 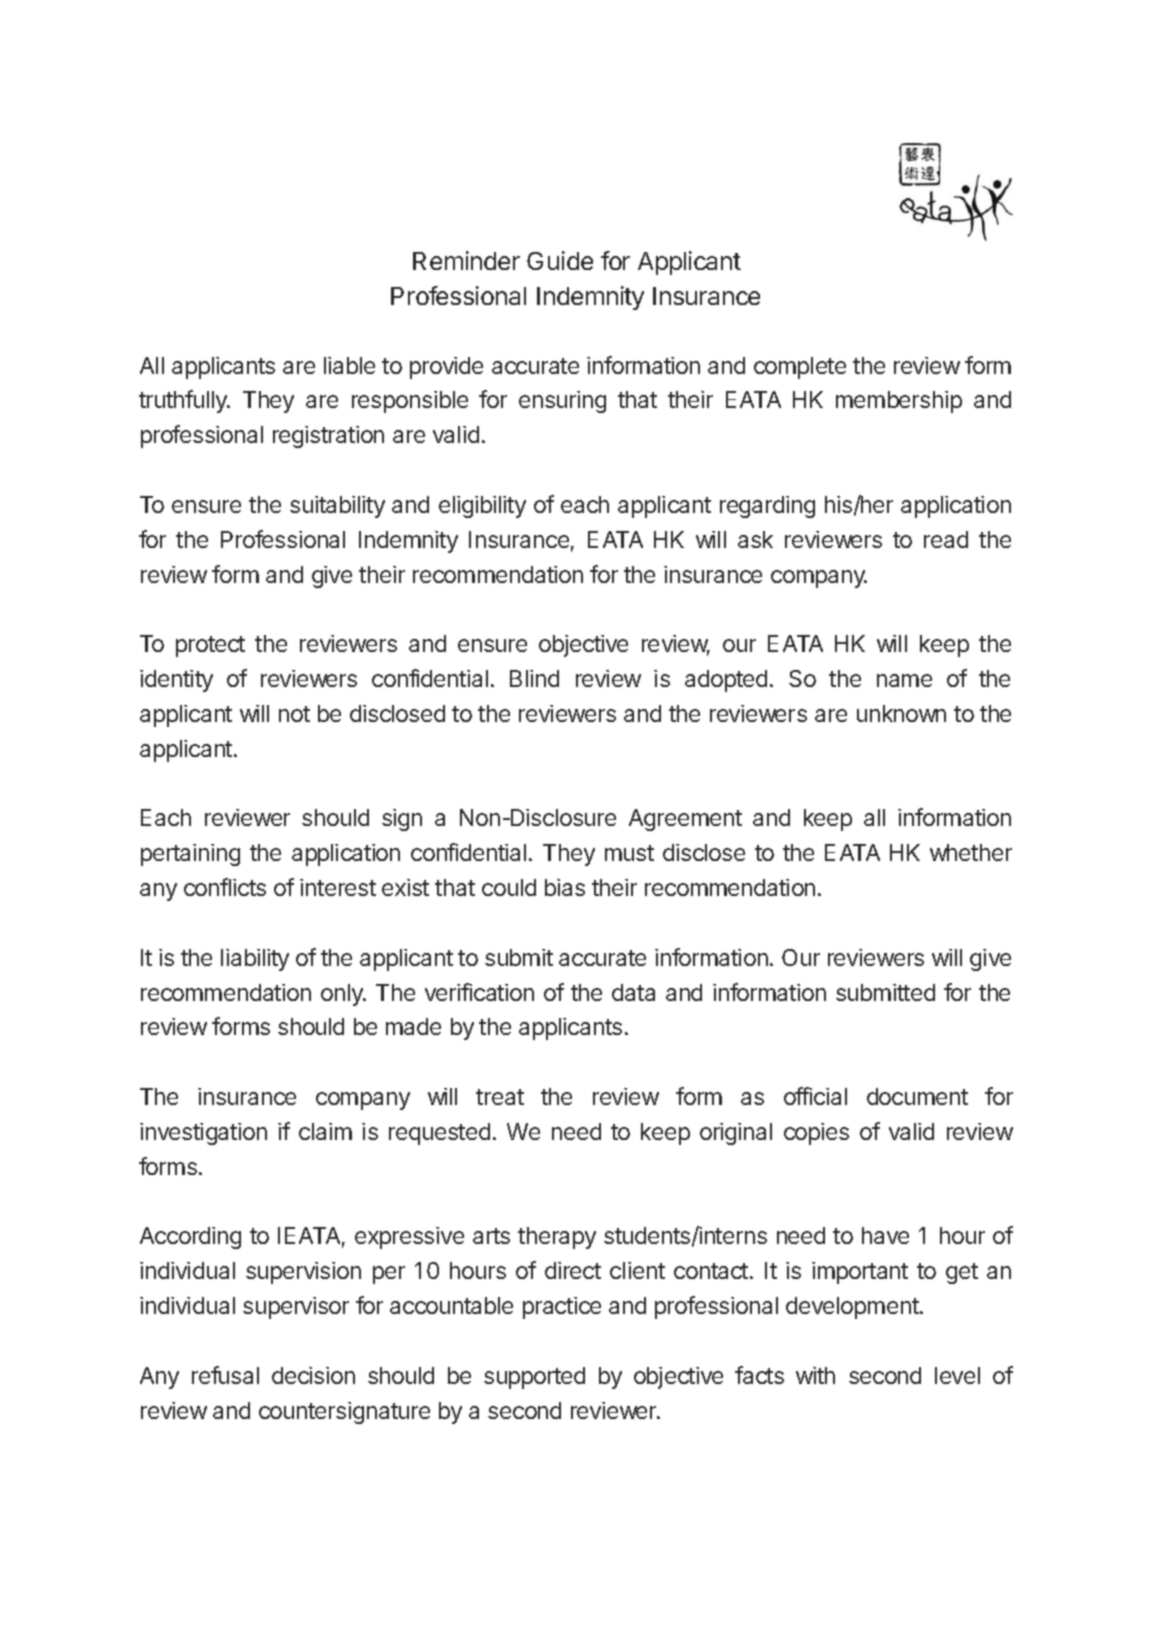 What do you see at coordinates (500, 1097) in the document?
I see `treat` at bounding box center [500, 1097].
